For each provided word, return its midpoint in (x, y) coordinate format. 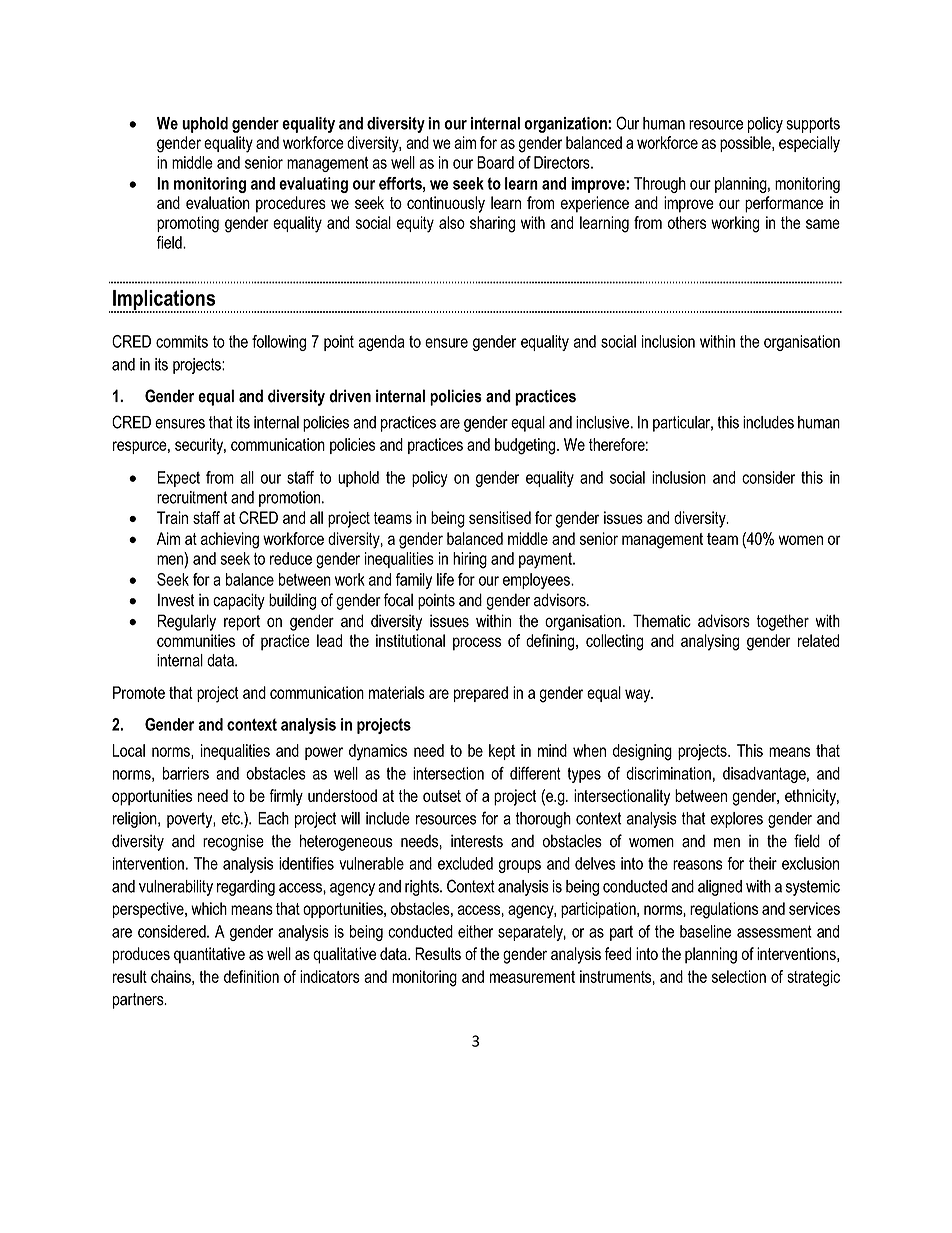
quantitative (209, 955)
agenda (381, 343)
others (687, 222)
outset (442, 796)
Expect (179, 479)
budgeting (525, 446)
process (477, 644)
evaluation (218, 202)
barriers (186, 773)
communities (196, 640)
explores (736, 820)
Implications (164, 301)
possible (746, 144)
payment (546, 561)
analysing (710, 642)
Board (495, 162)
